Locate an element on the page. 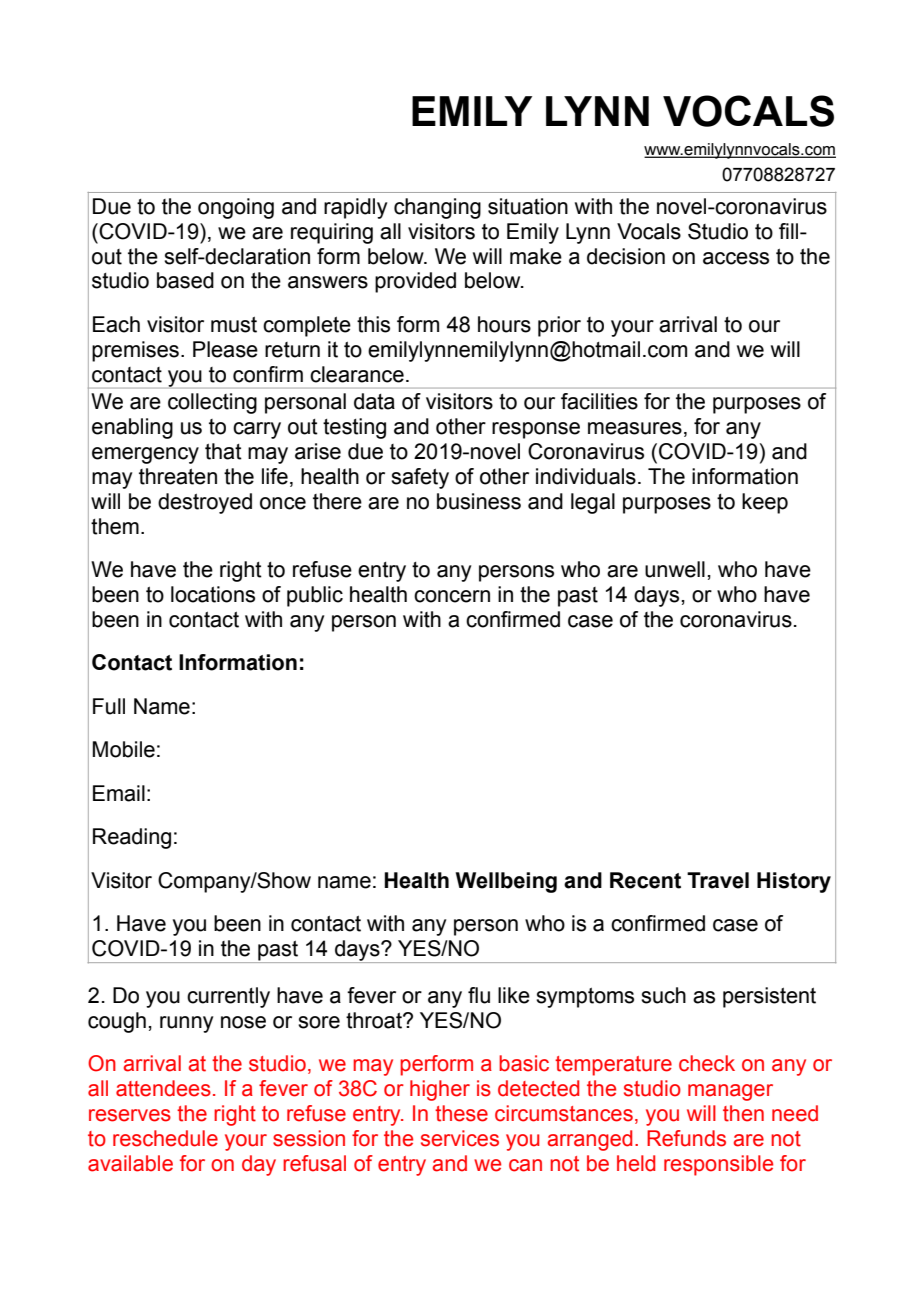  public is located at coordinates (315, 596).
